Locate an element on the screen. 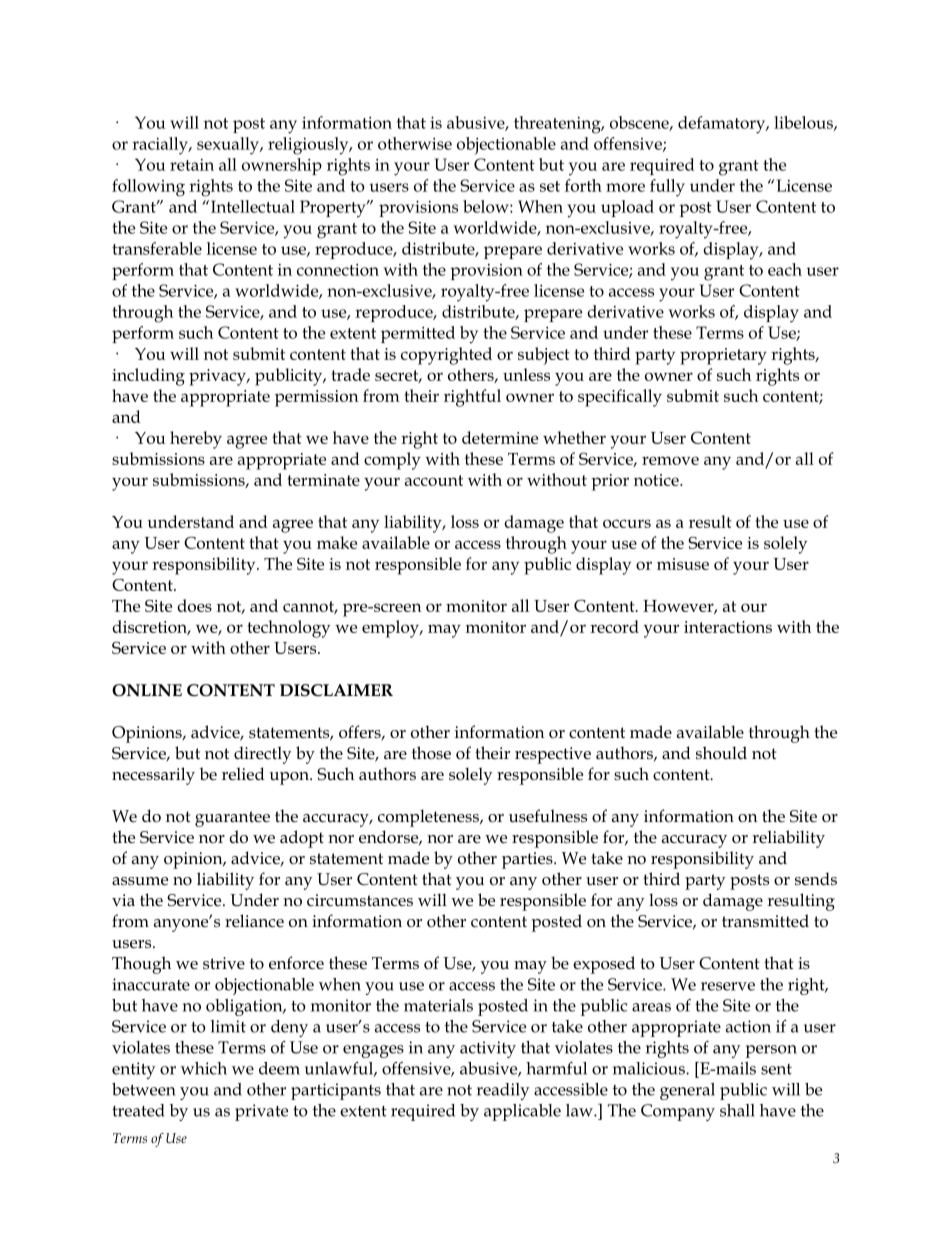 The width and height of the screenshot is (952, 1233). misuse is located at coordinates (683, 564).
